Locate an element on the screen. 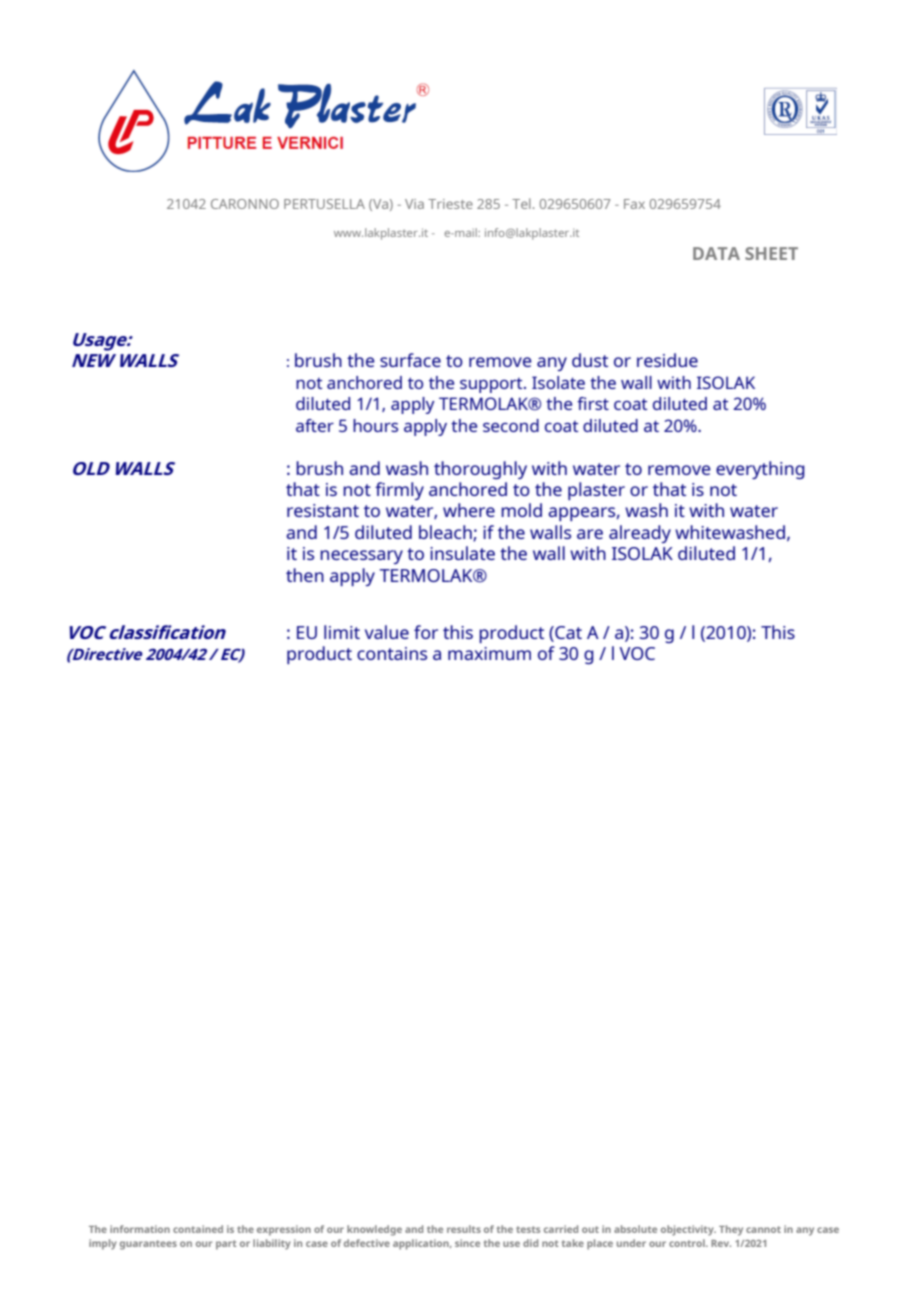  already is located at coordinates (640, 534).
